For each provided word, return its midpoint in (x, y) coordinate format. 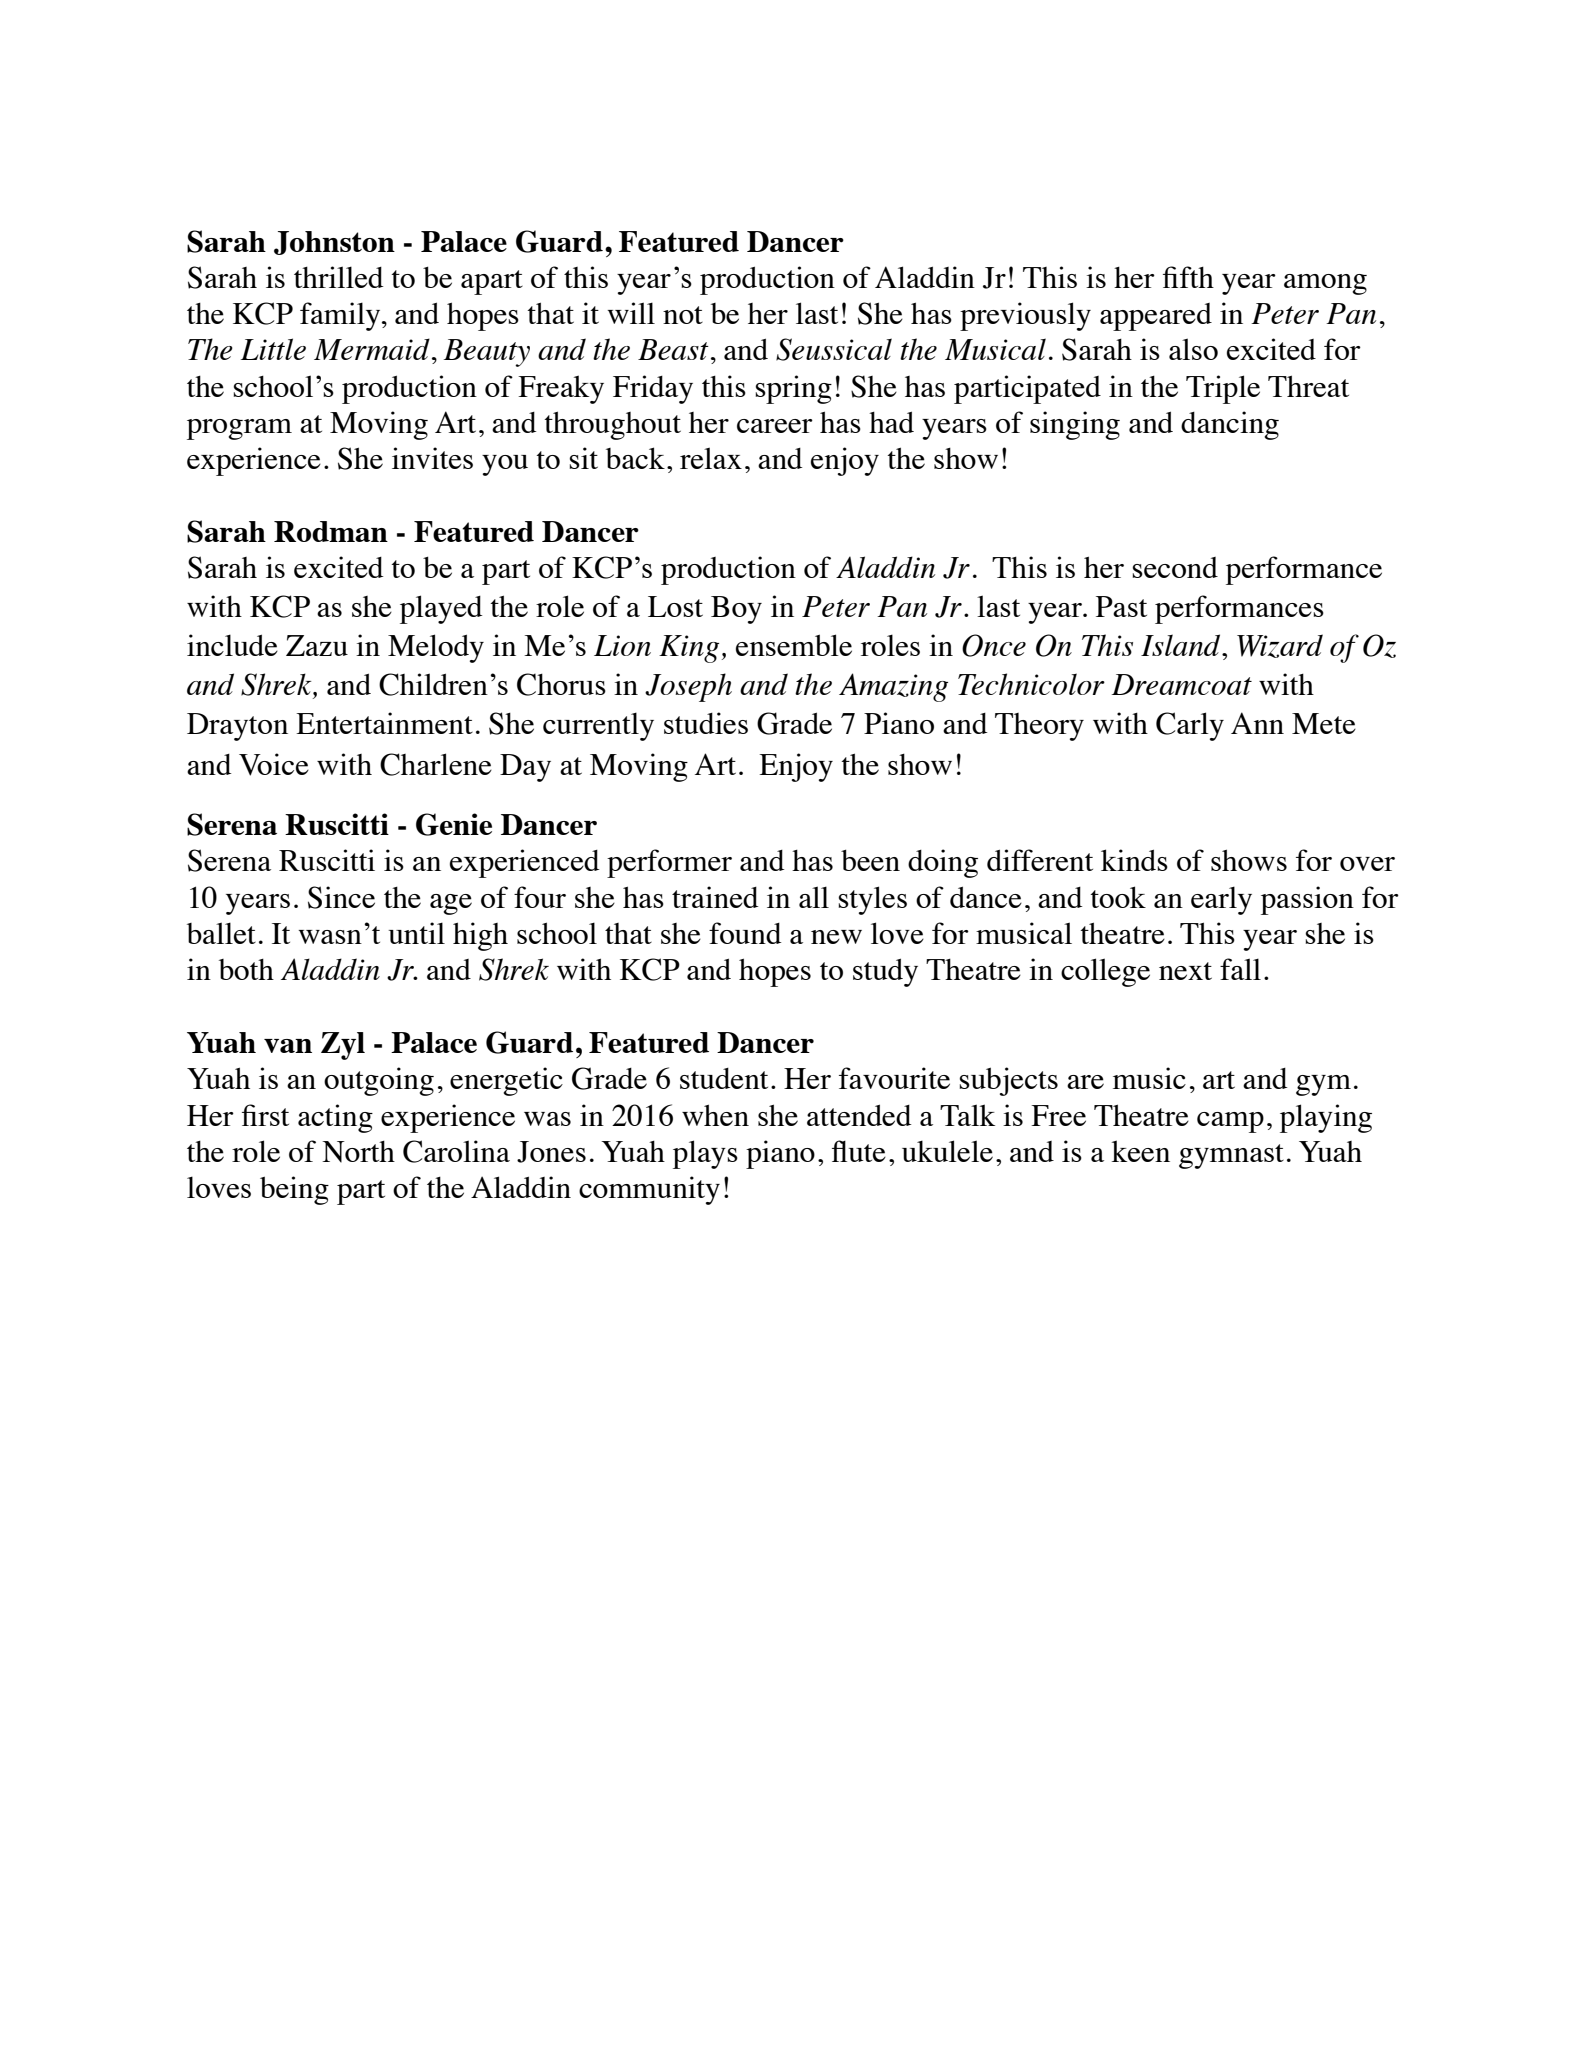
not (683, 315)
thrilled (338, 277)
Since (341, 897)
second (1175, 567)
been (870, 860)
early (1221, 900)
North (358, 1152)
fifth (1188, 277)
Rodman (331, 531)
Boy (736, 610)
